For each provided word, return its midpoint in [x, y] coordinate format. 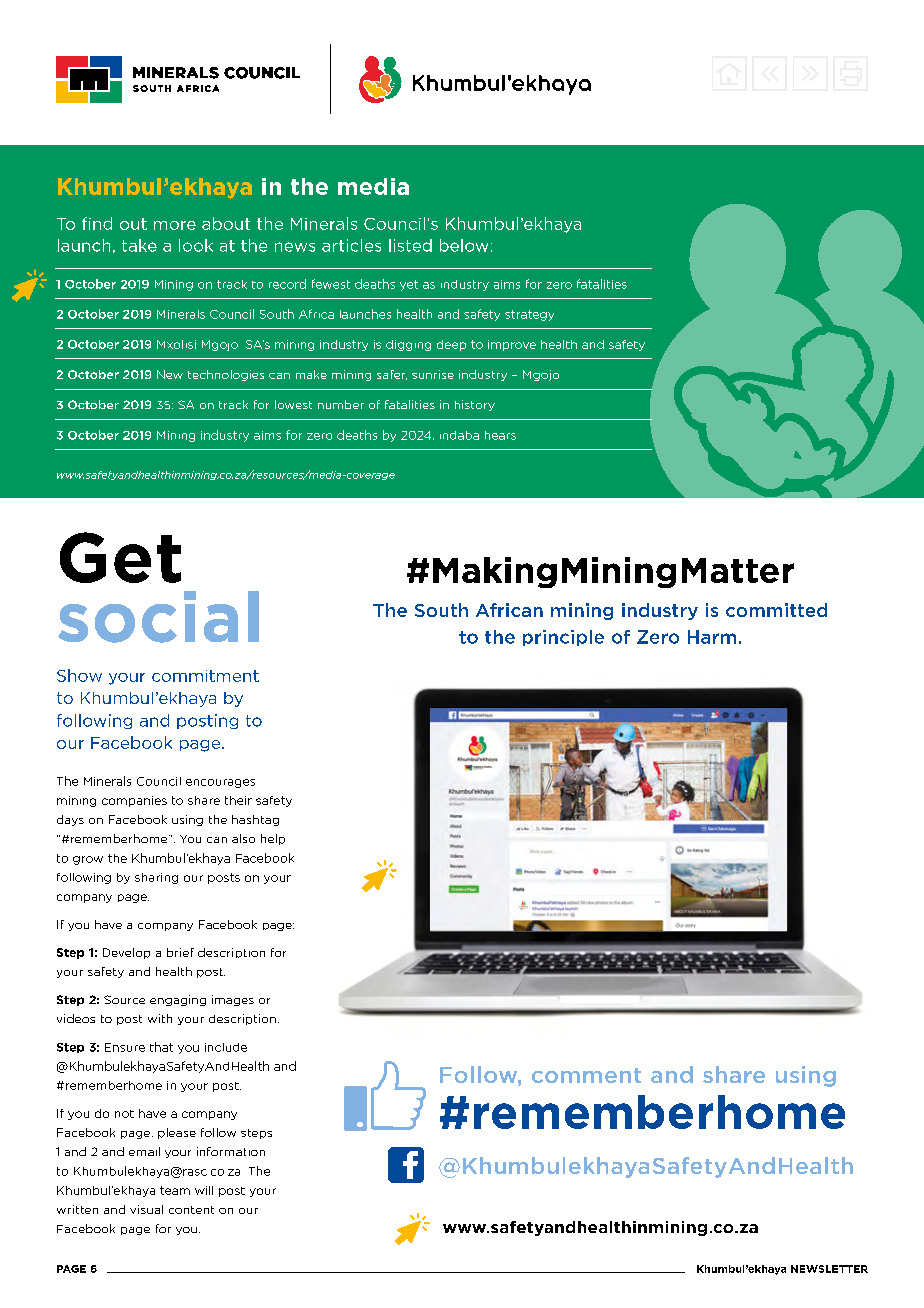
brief [180, 952]
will [204, 1190]
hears [500, 435]
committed [776, 610]
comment [586, 1075]
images [233, 1000]
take [139, 245]
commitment [205, 676]
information [231, 1151]
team [175, 1190]
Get [120, 557]
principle [563, 638]
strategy [529, 315]
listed [410, 245]
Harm [712, 637]
